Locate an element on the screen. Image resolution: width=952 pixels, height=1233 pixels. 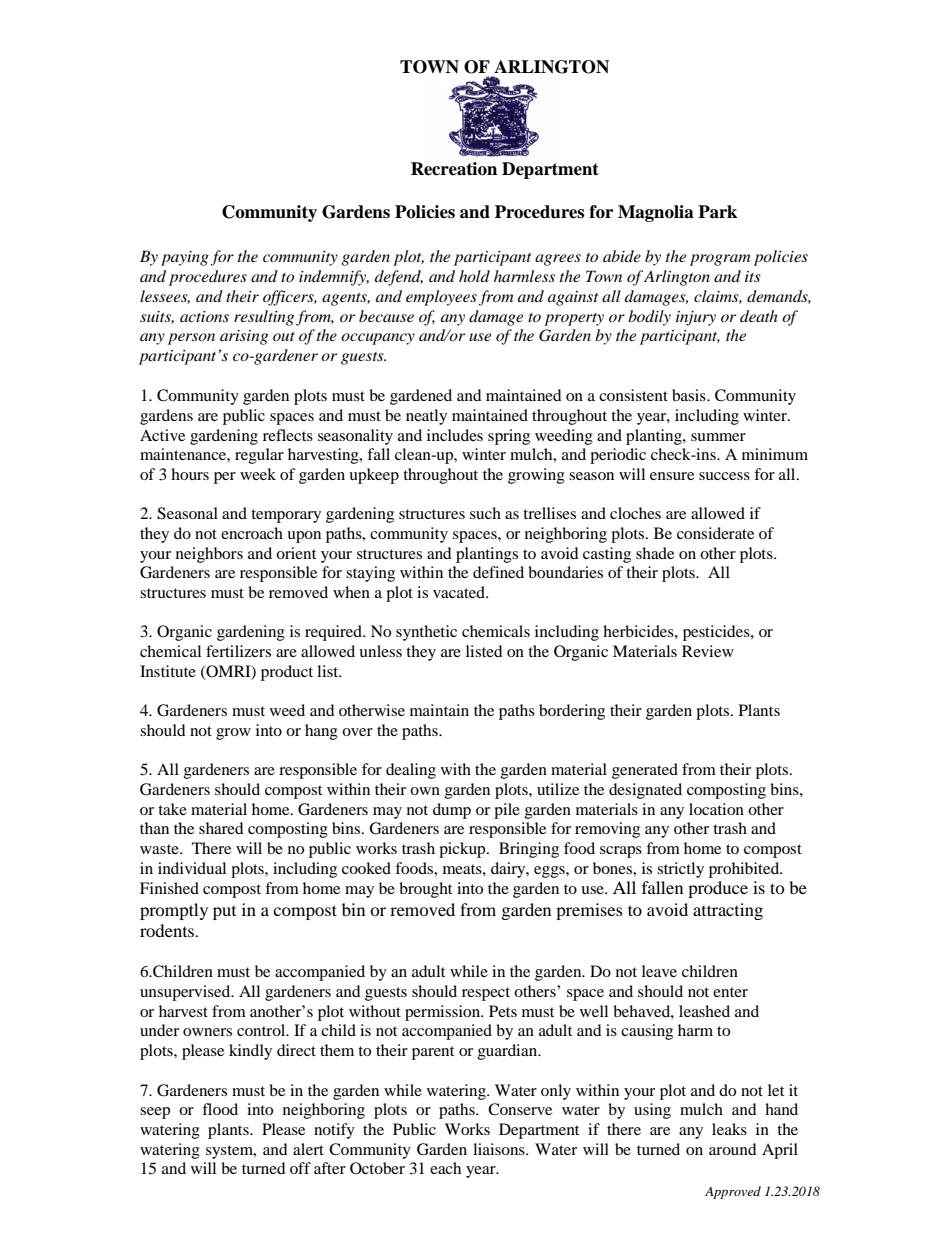
Review is located at coordinates (708, 651).
